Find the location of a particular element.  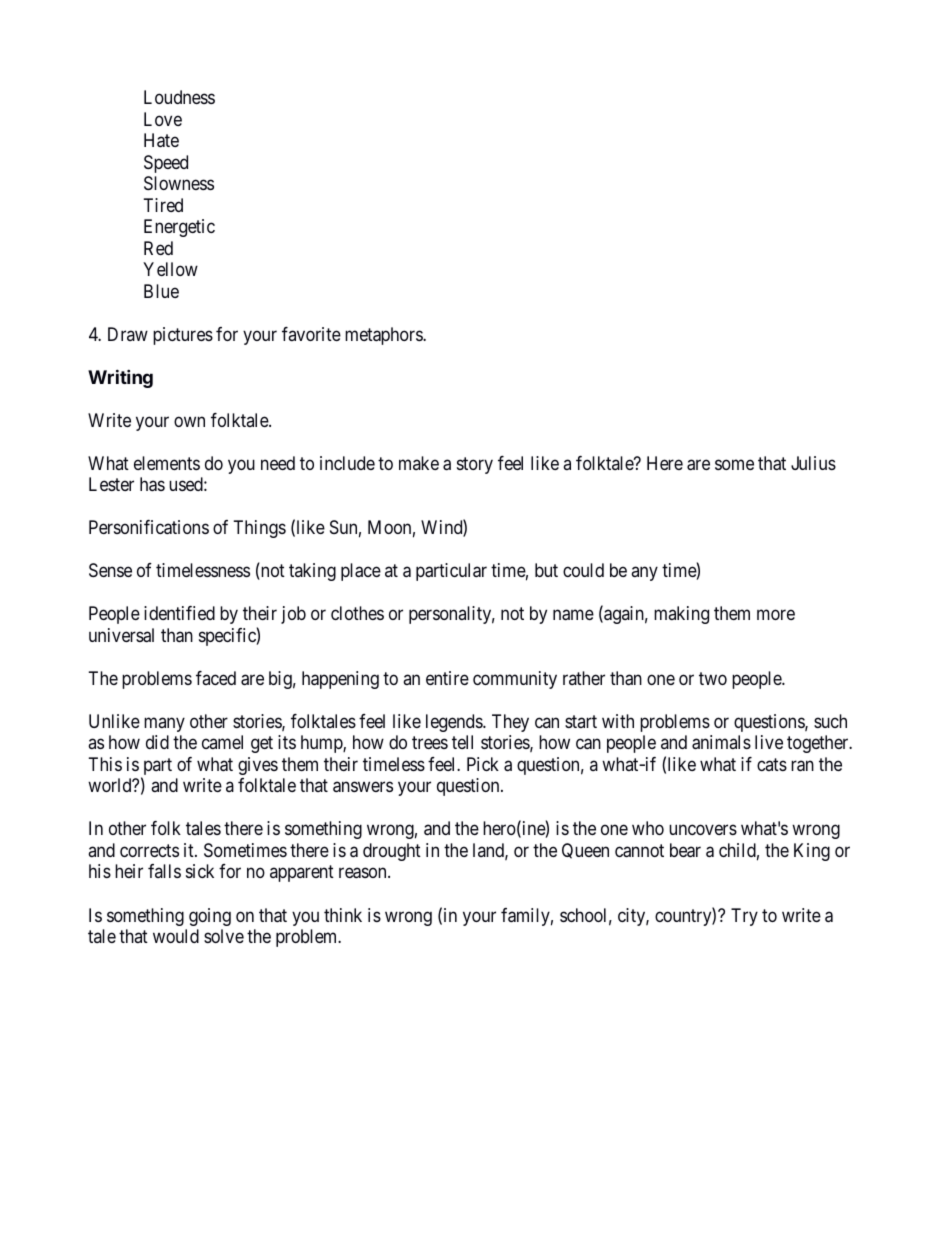

tell is located at coordinates (462, 742).
